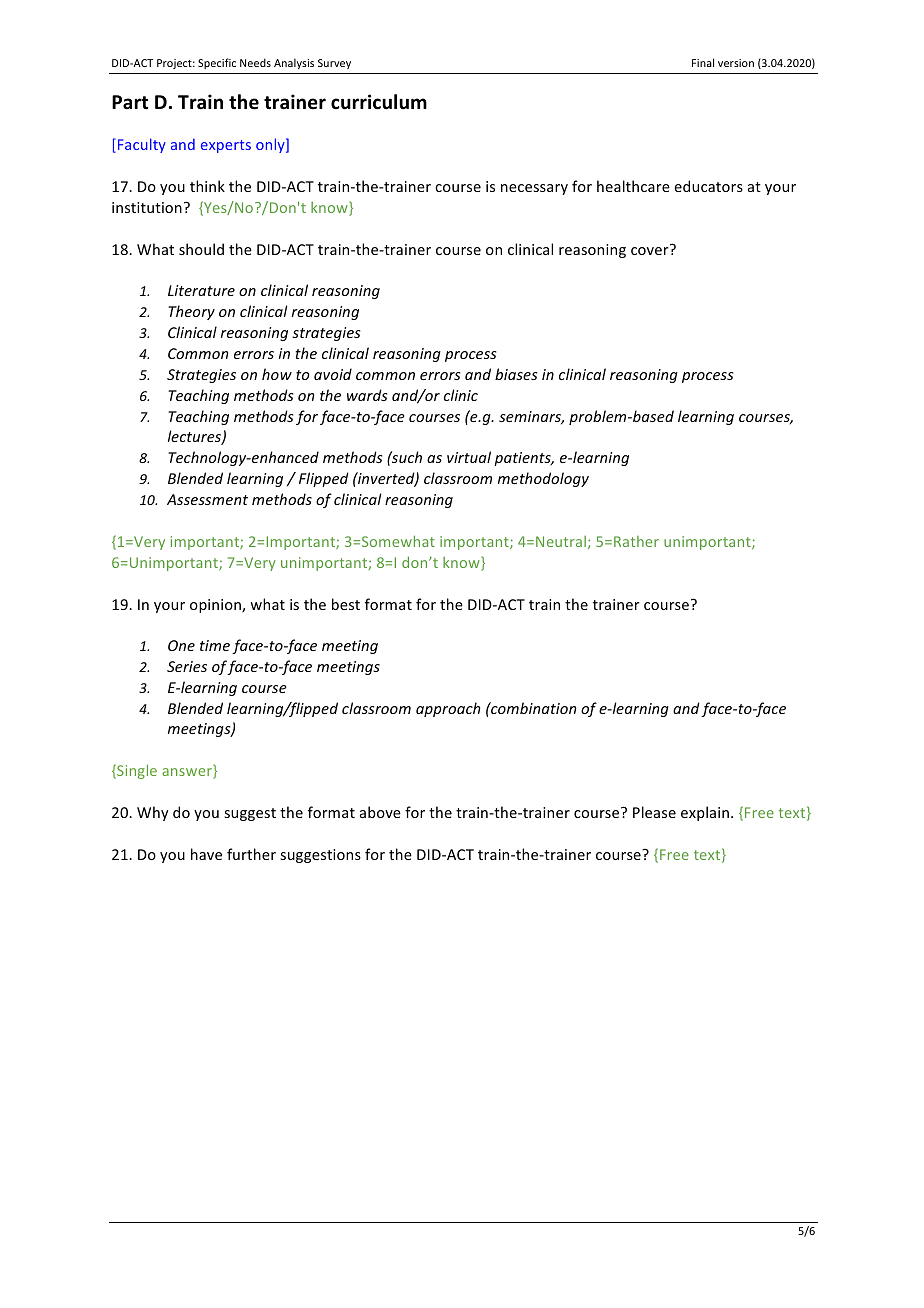  Describe the element at coordinates (379, 102) in the page. I see `curriculum` at that location.
